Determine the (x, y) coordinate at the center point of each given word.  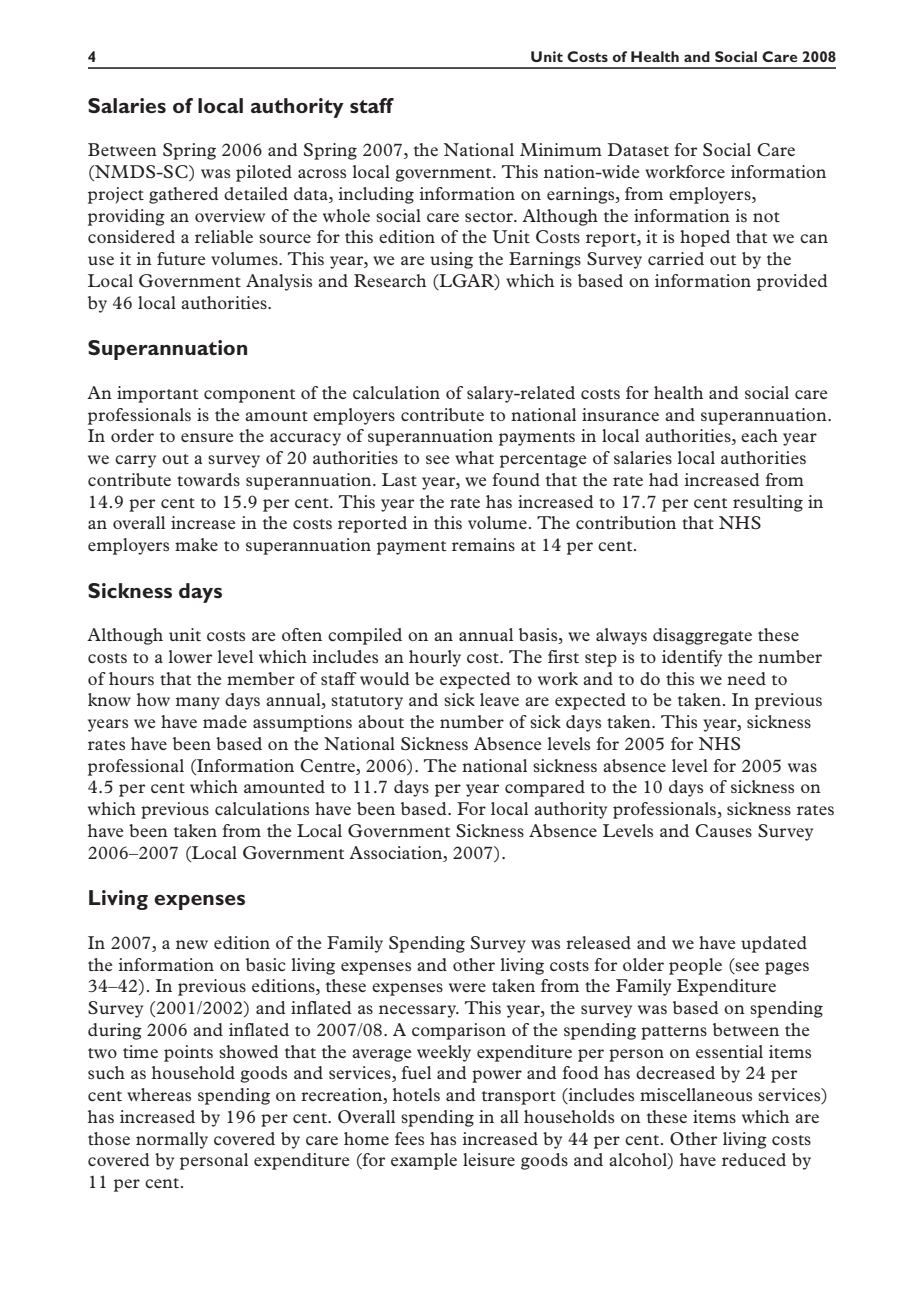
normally (172, 1140)
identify (692, 658)
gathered (184, 195)
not (766, 217)
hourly (435, 658)
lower (190, 656)
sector (490, 217)
